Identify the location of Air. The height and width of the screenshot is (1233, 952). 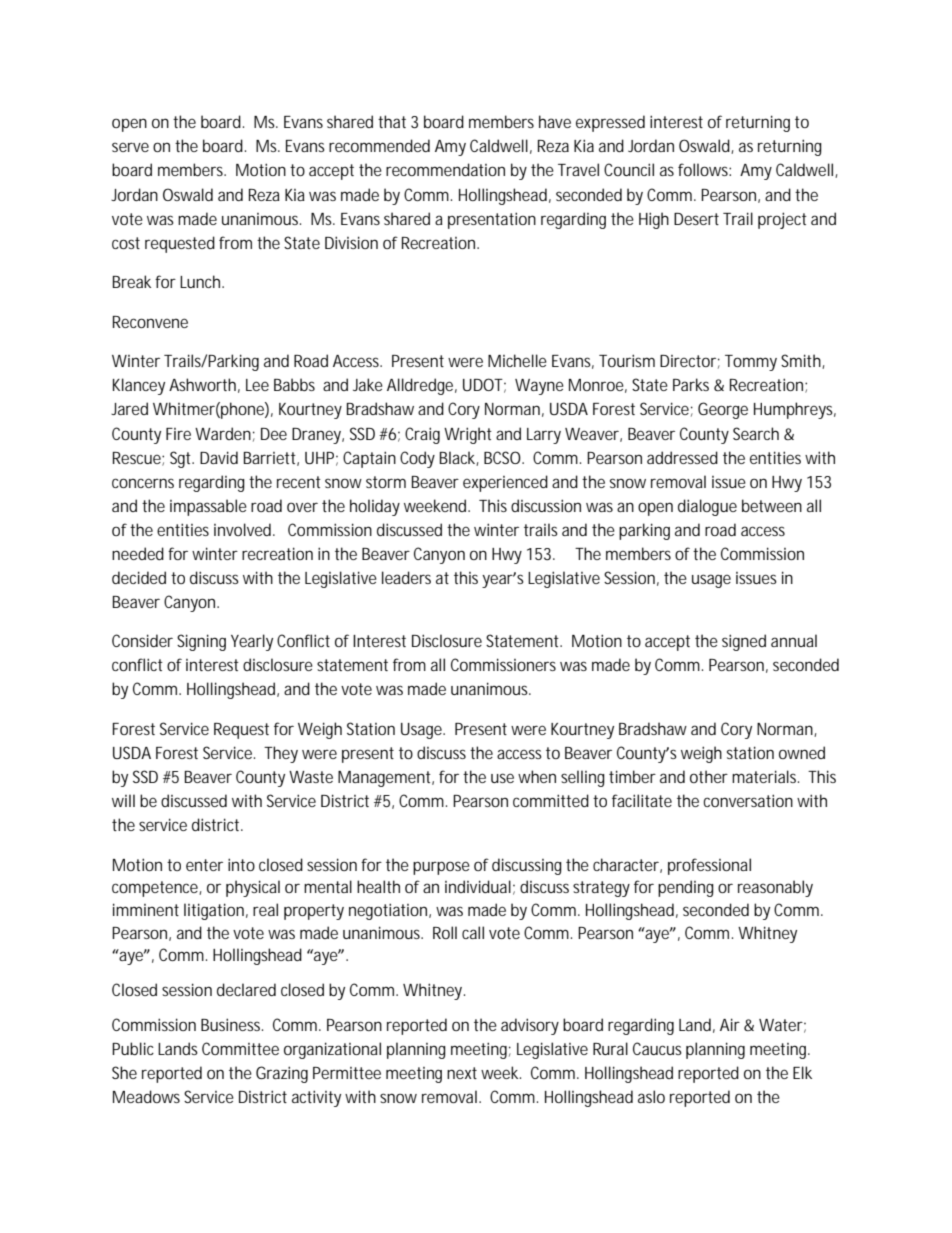
(730, 1024).
